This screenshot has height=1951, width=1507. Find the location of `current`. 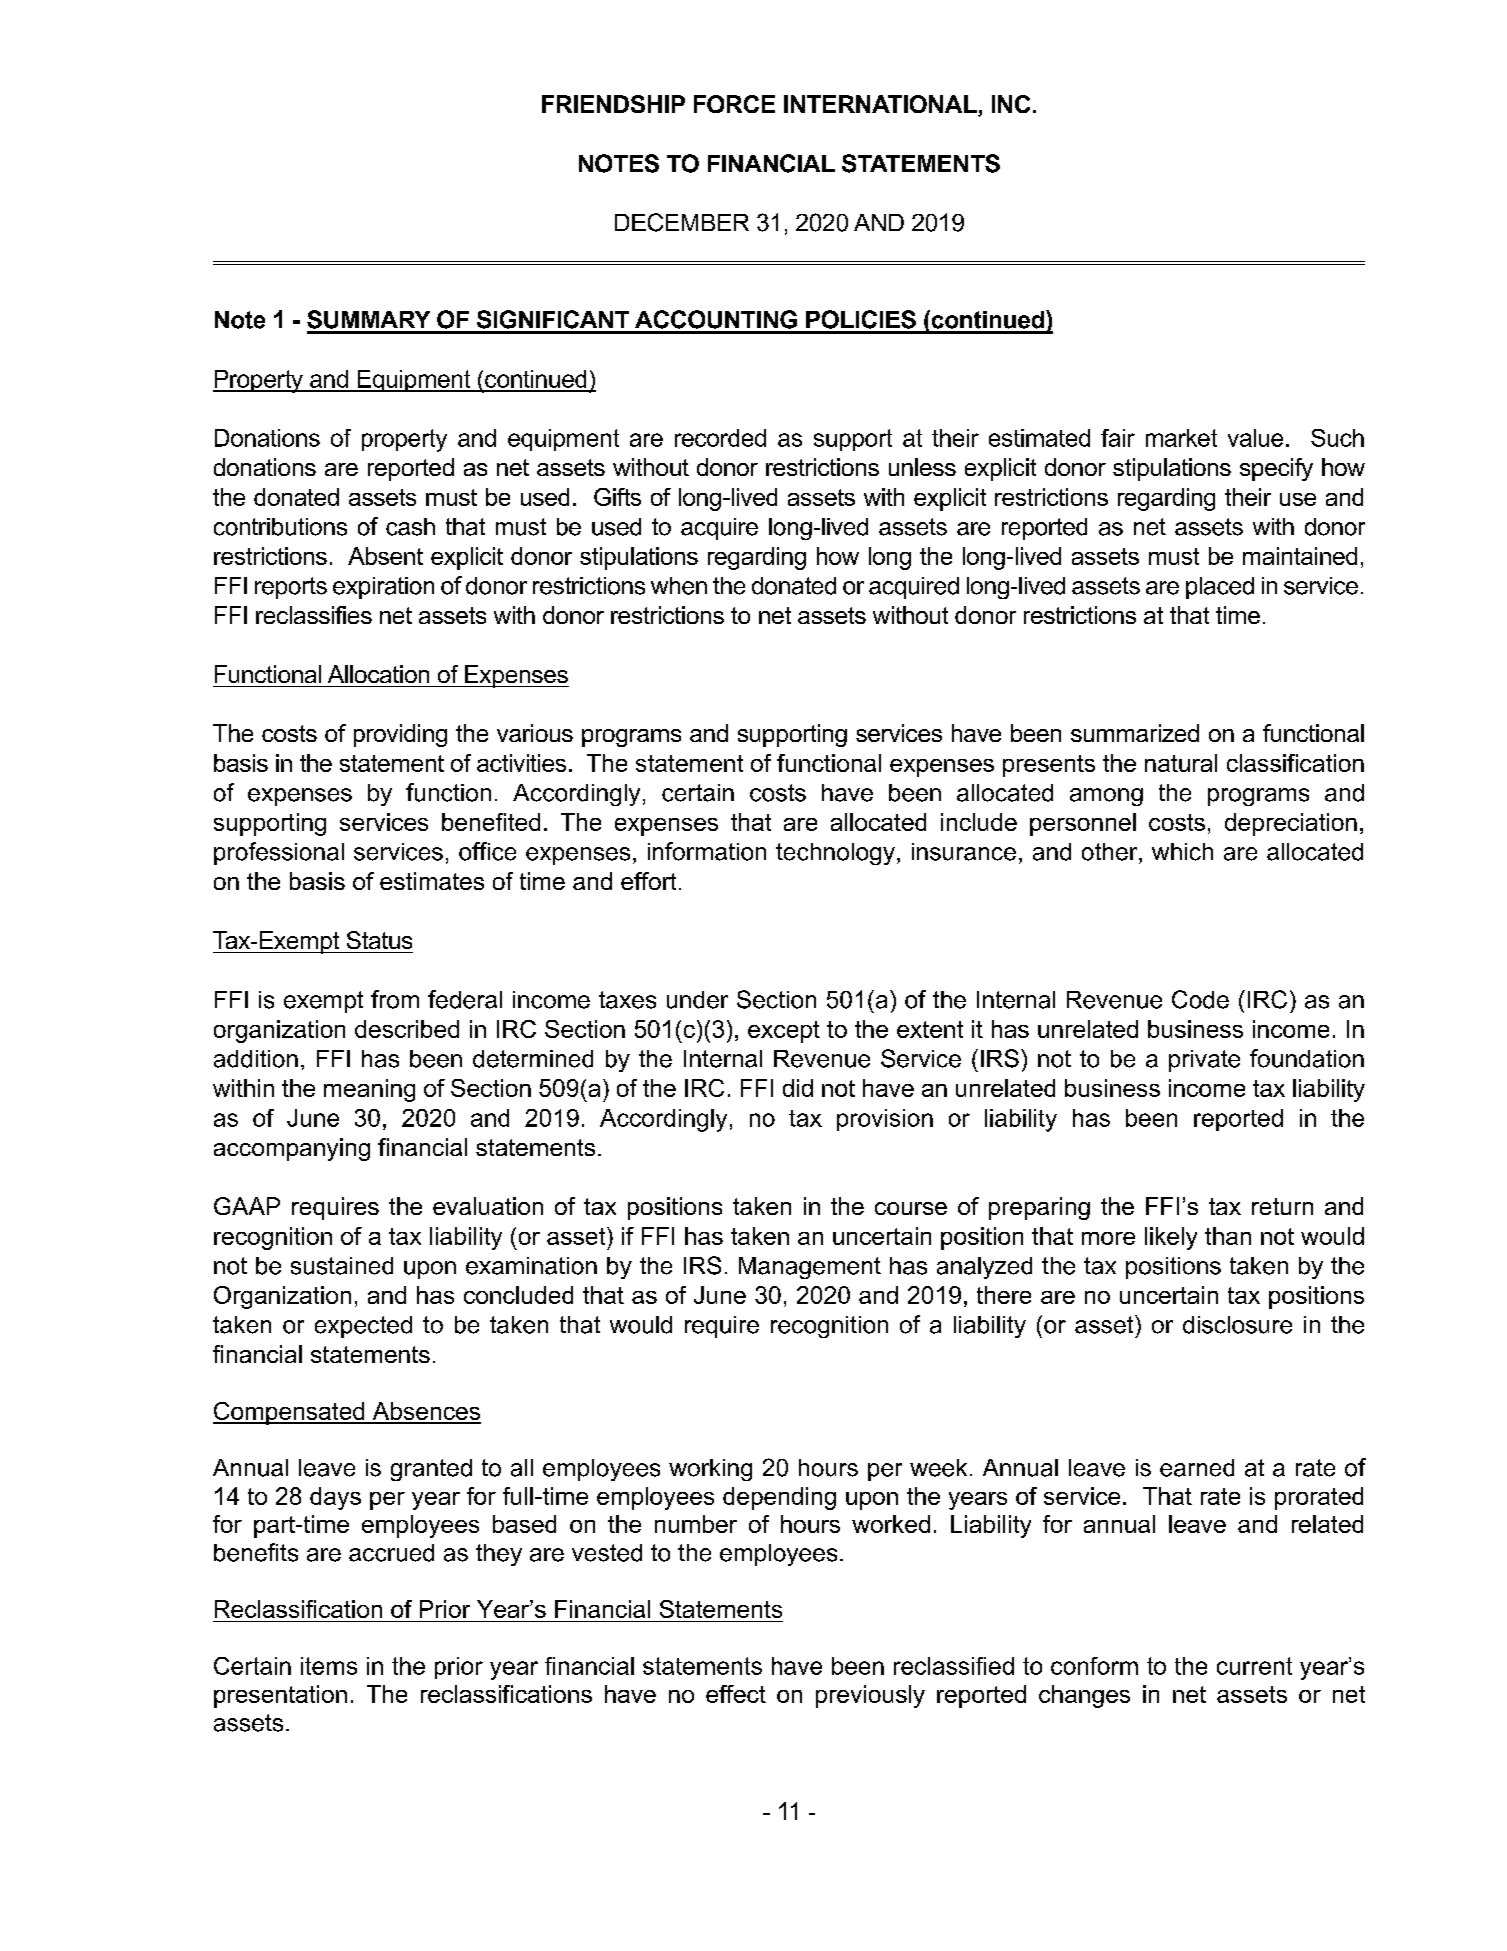

current is located at coordinates (1254, 1666).
